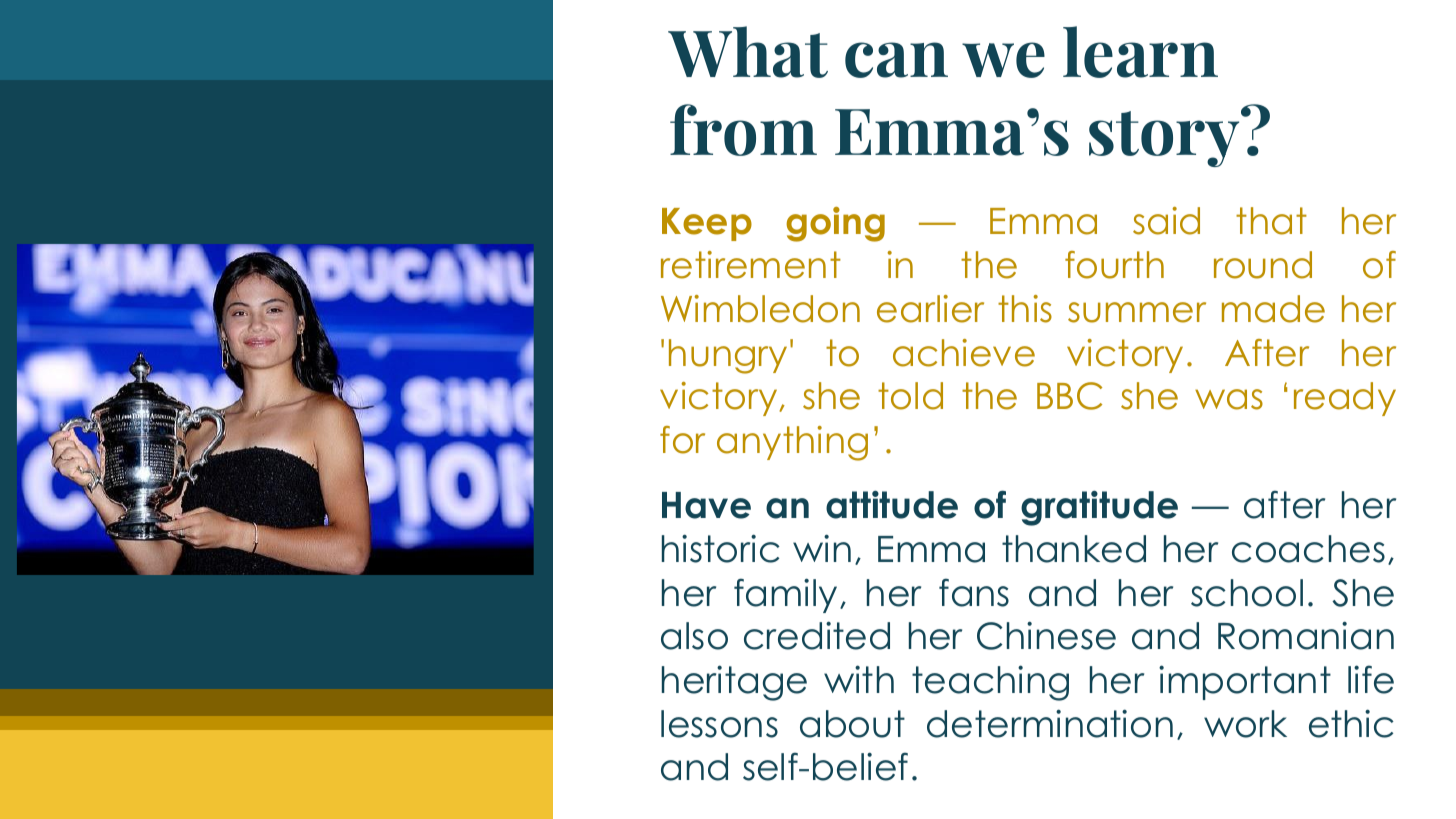  What do you see at coordinates (1069, 396) in the document?
I see `BBC` at bounding box center [1069, 396].
